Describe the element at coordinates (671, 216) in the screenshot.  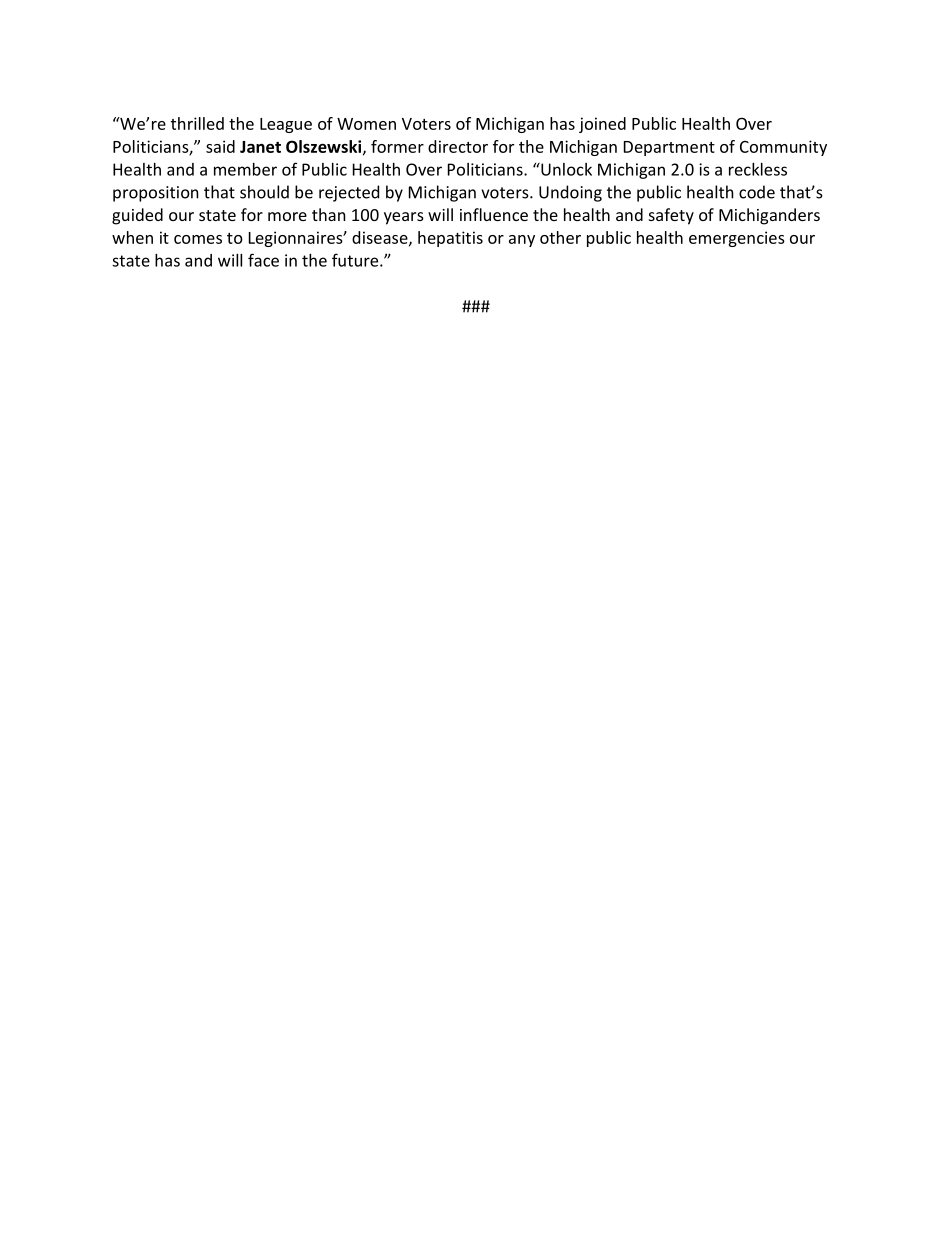
I see `safety` at that location.
